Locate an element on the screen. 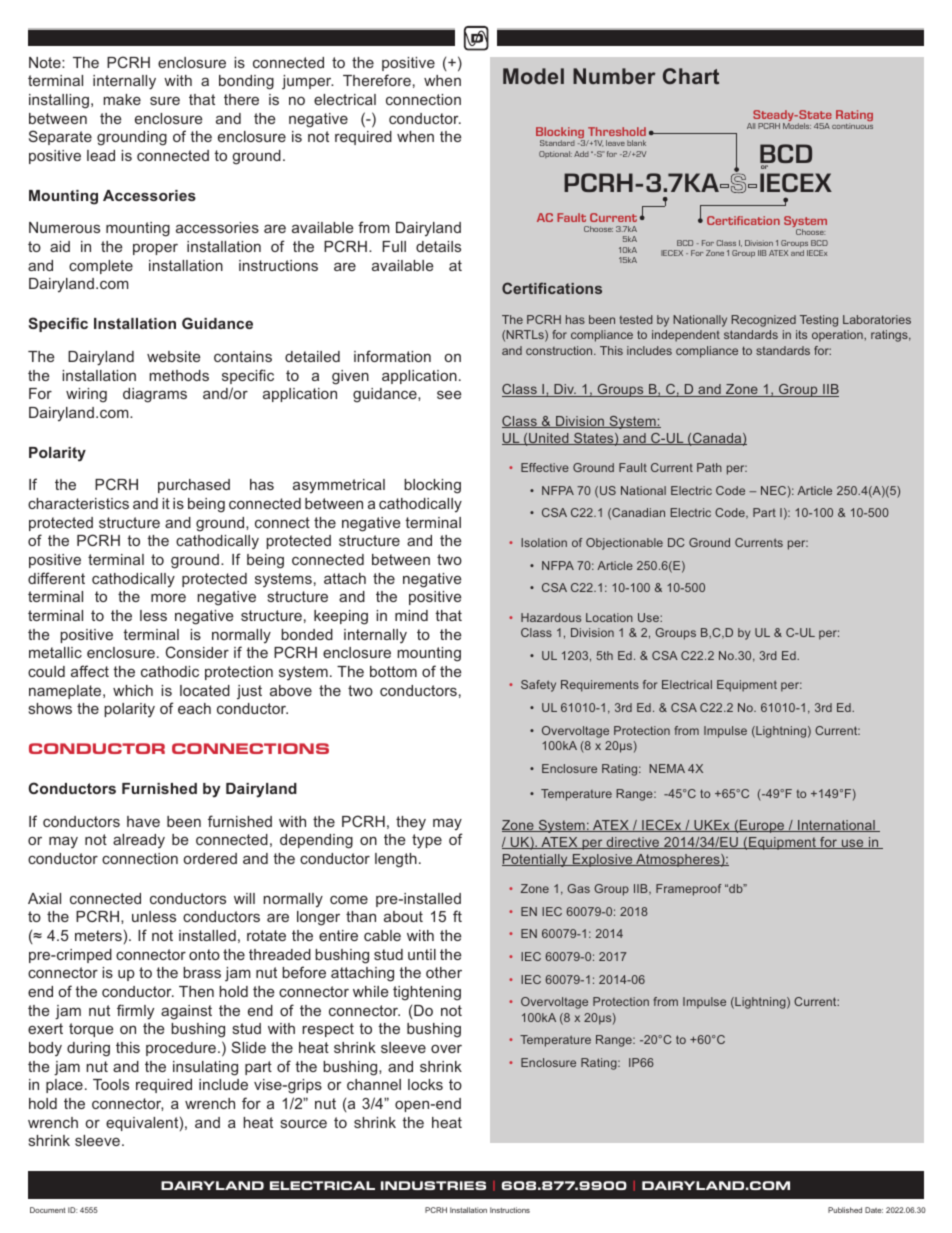  Document is located at coordinates (47, 1210).
